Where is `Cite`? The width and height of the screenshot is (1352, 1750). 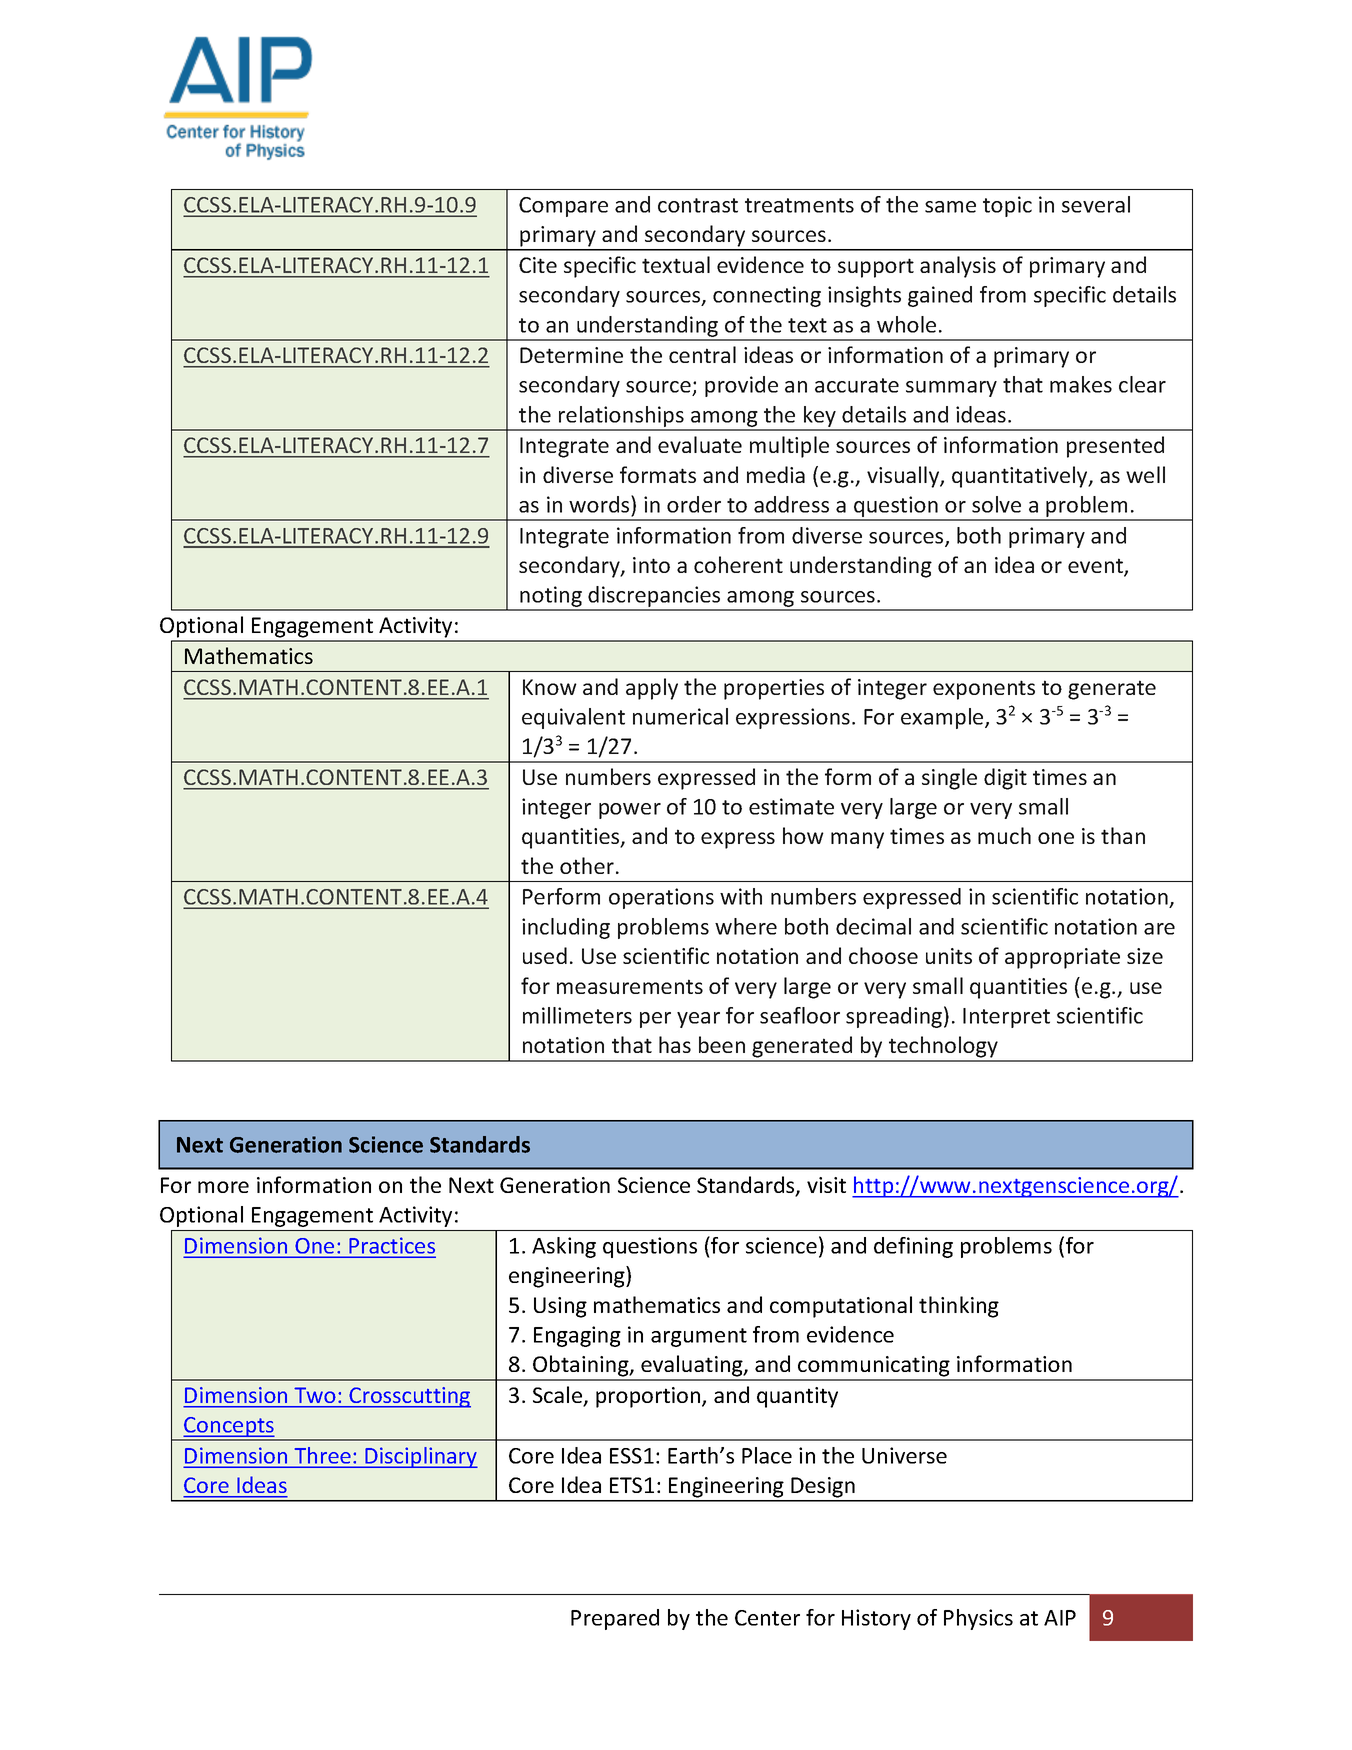
Cite is located at coordinates (538, 265).
